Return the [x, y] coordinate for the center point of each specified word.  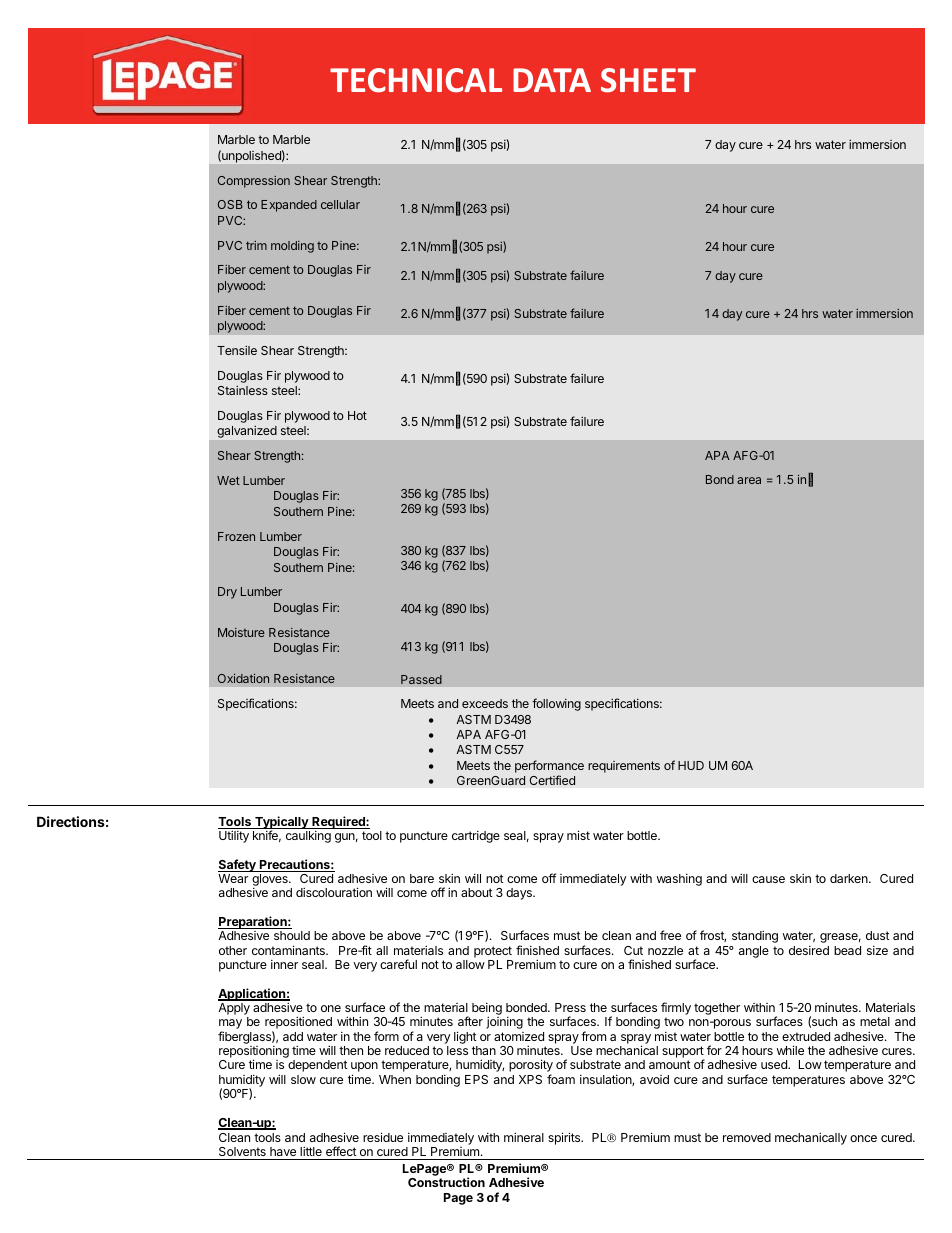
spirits [565, 1138]
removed [747, 1137]
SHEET [648, 80]
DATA [552, 80]
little [311, 1151]
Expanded [289, 206]
